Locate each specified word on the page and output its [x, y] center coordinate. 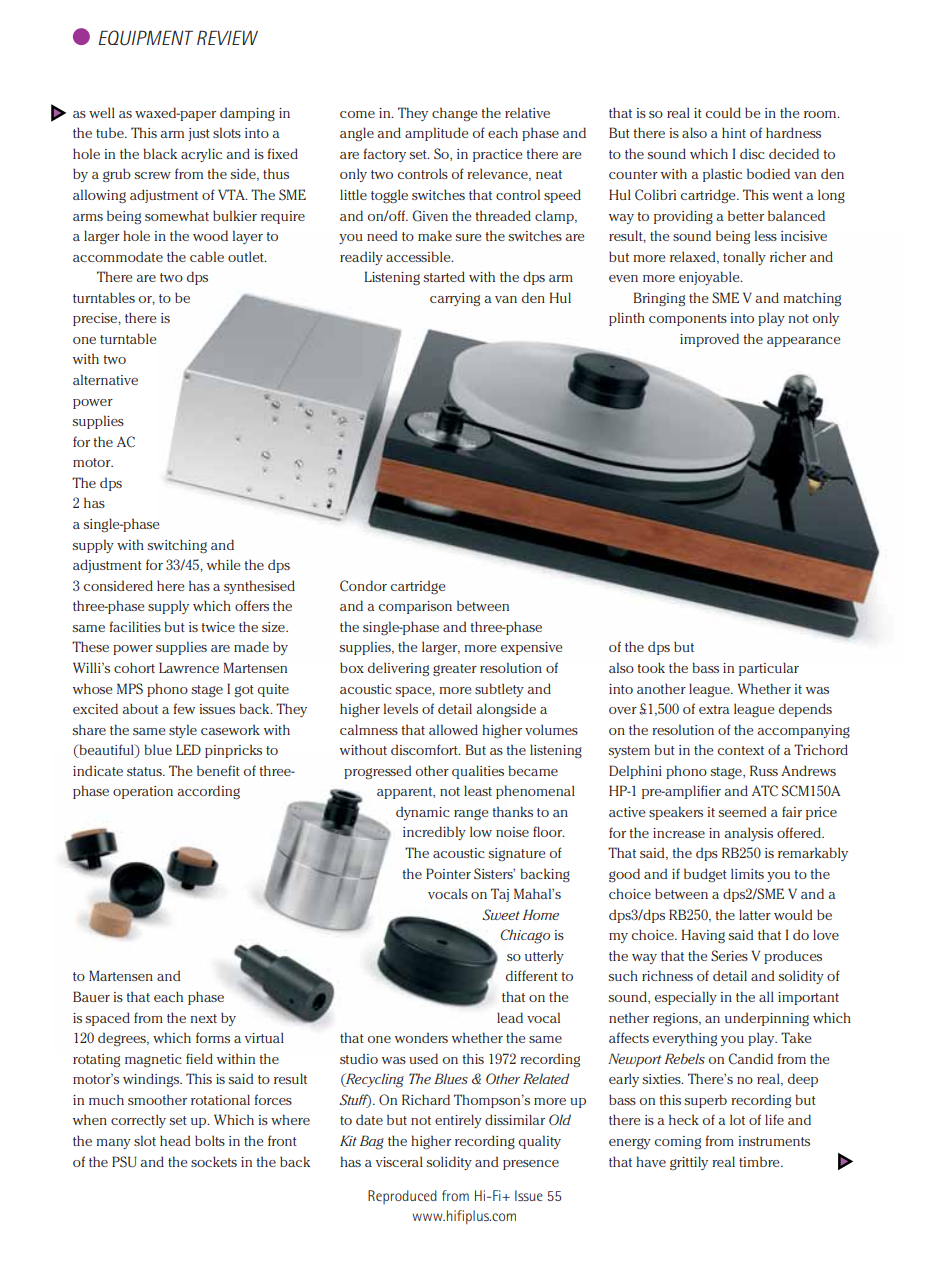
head [175, 1140]
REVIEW [227, 37]
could [723, 112]
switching [177, 546]
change [454, 114]
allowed [453, 729]
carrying [455, 300]
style [183, 731]
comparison [415, 607]
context [741, 750]
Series [729, 956]
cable [207, 256]
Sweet [501, 914]
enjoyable [710, 278]
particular [769, 669]
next [204, 1018]
